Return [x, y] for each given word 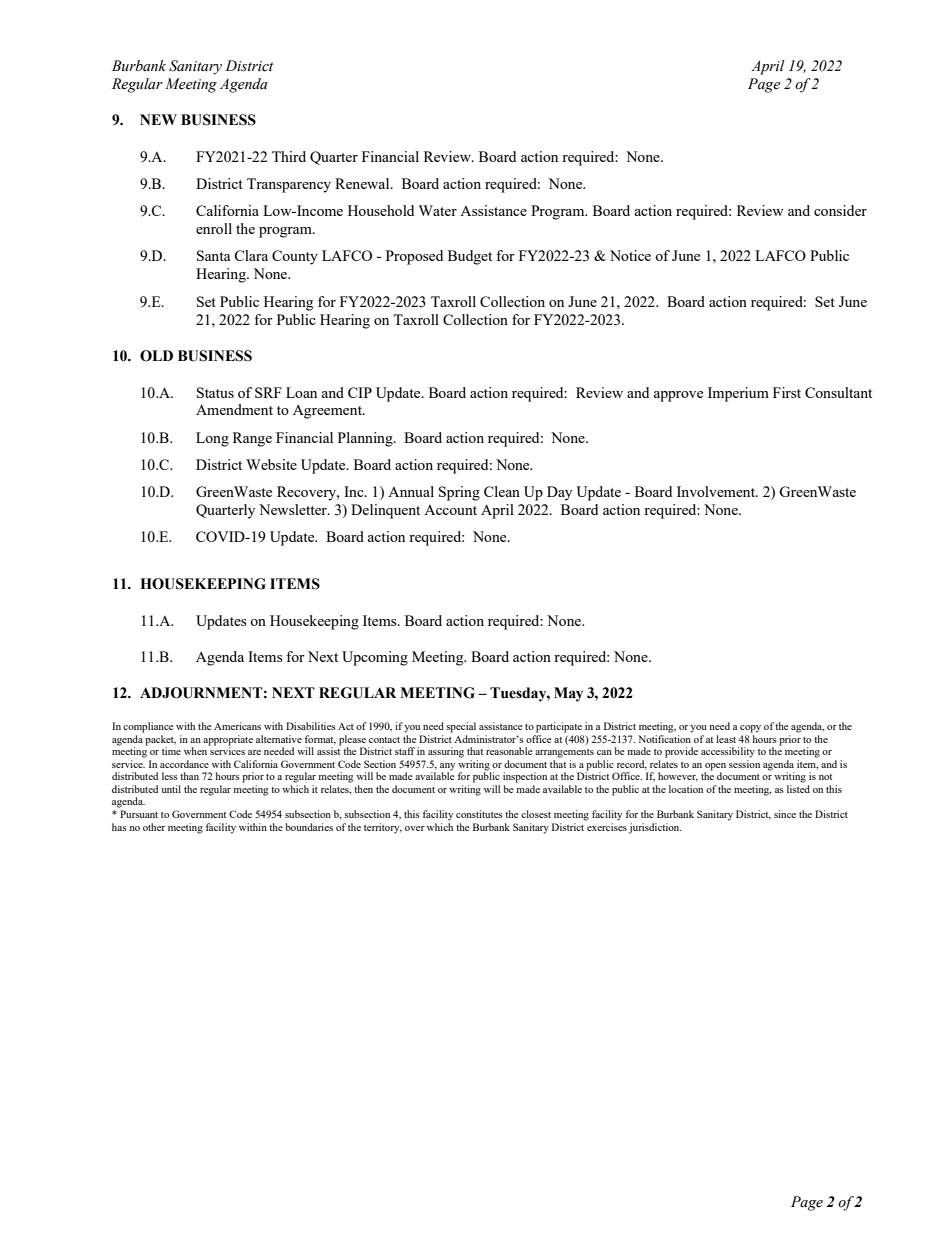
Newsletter [294, 509]
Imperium [738, 394]
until [171, 789]
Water [437, 210]
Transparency [289, 185]
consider [840, 210]
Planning [366, 439]
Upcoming [375, 658]
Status [215, 392]
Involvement [717, 491]
